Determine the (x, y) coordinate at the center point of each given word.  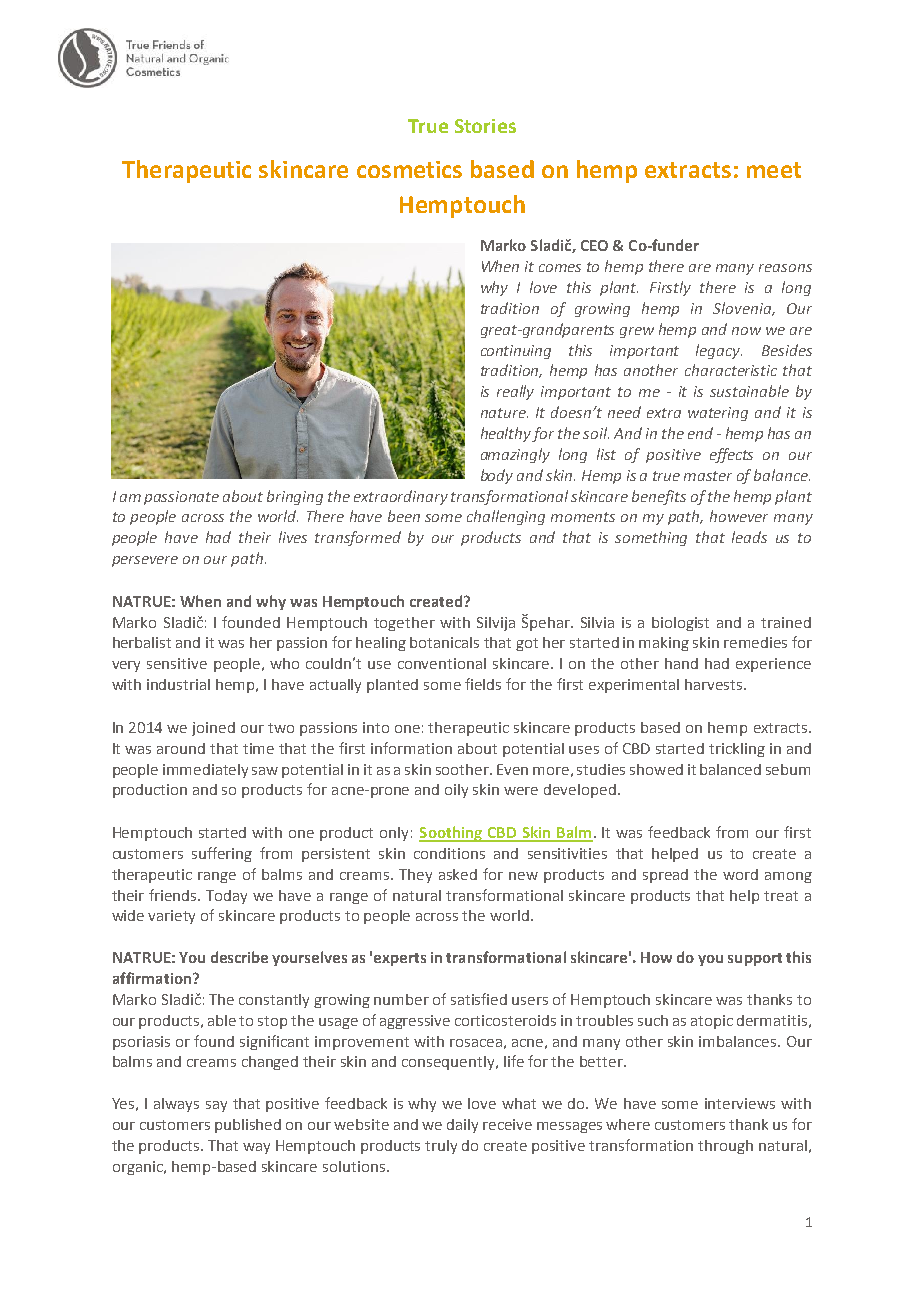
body (497, 476)
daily (462, 1126)
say (216, 1106)
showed (656, 769)
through (725, 1147)
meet (774, 170)
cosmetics (409, 169)
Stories (485, 126)
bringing (295, 497)
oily (456, 791)
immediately (205, 771)
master (708, 476)
